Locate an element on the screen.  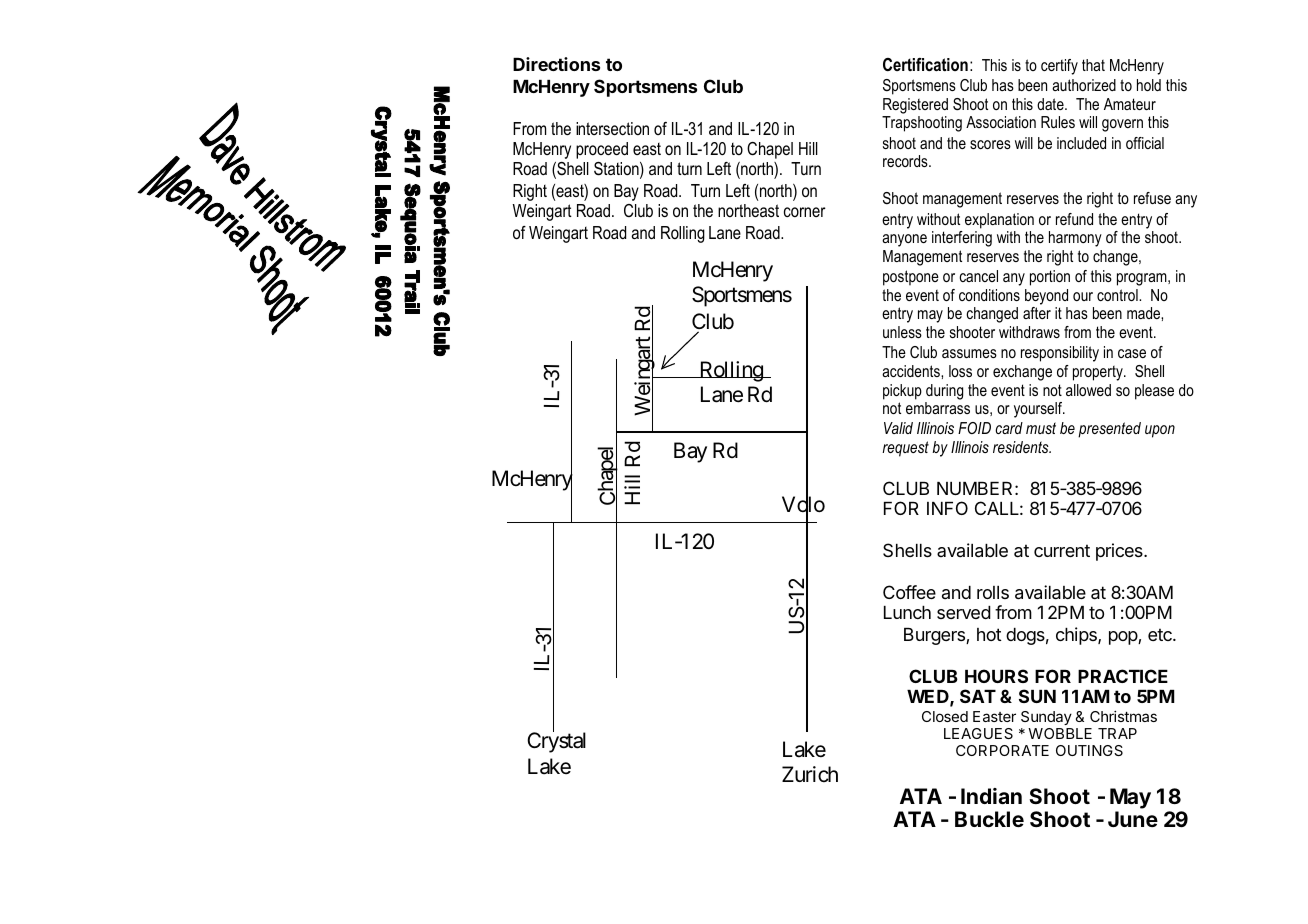
June is located at coordinates (1133, 819).
